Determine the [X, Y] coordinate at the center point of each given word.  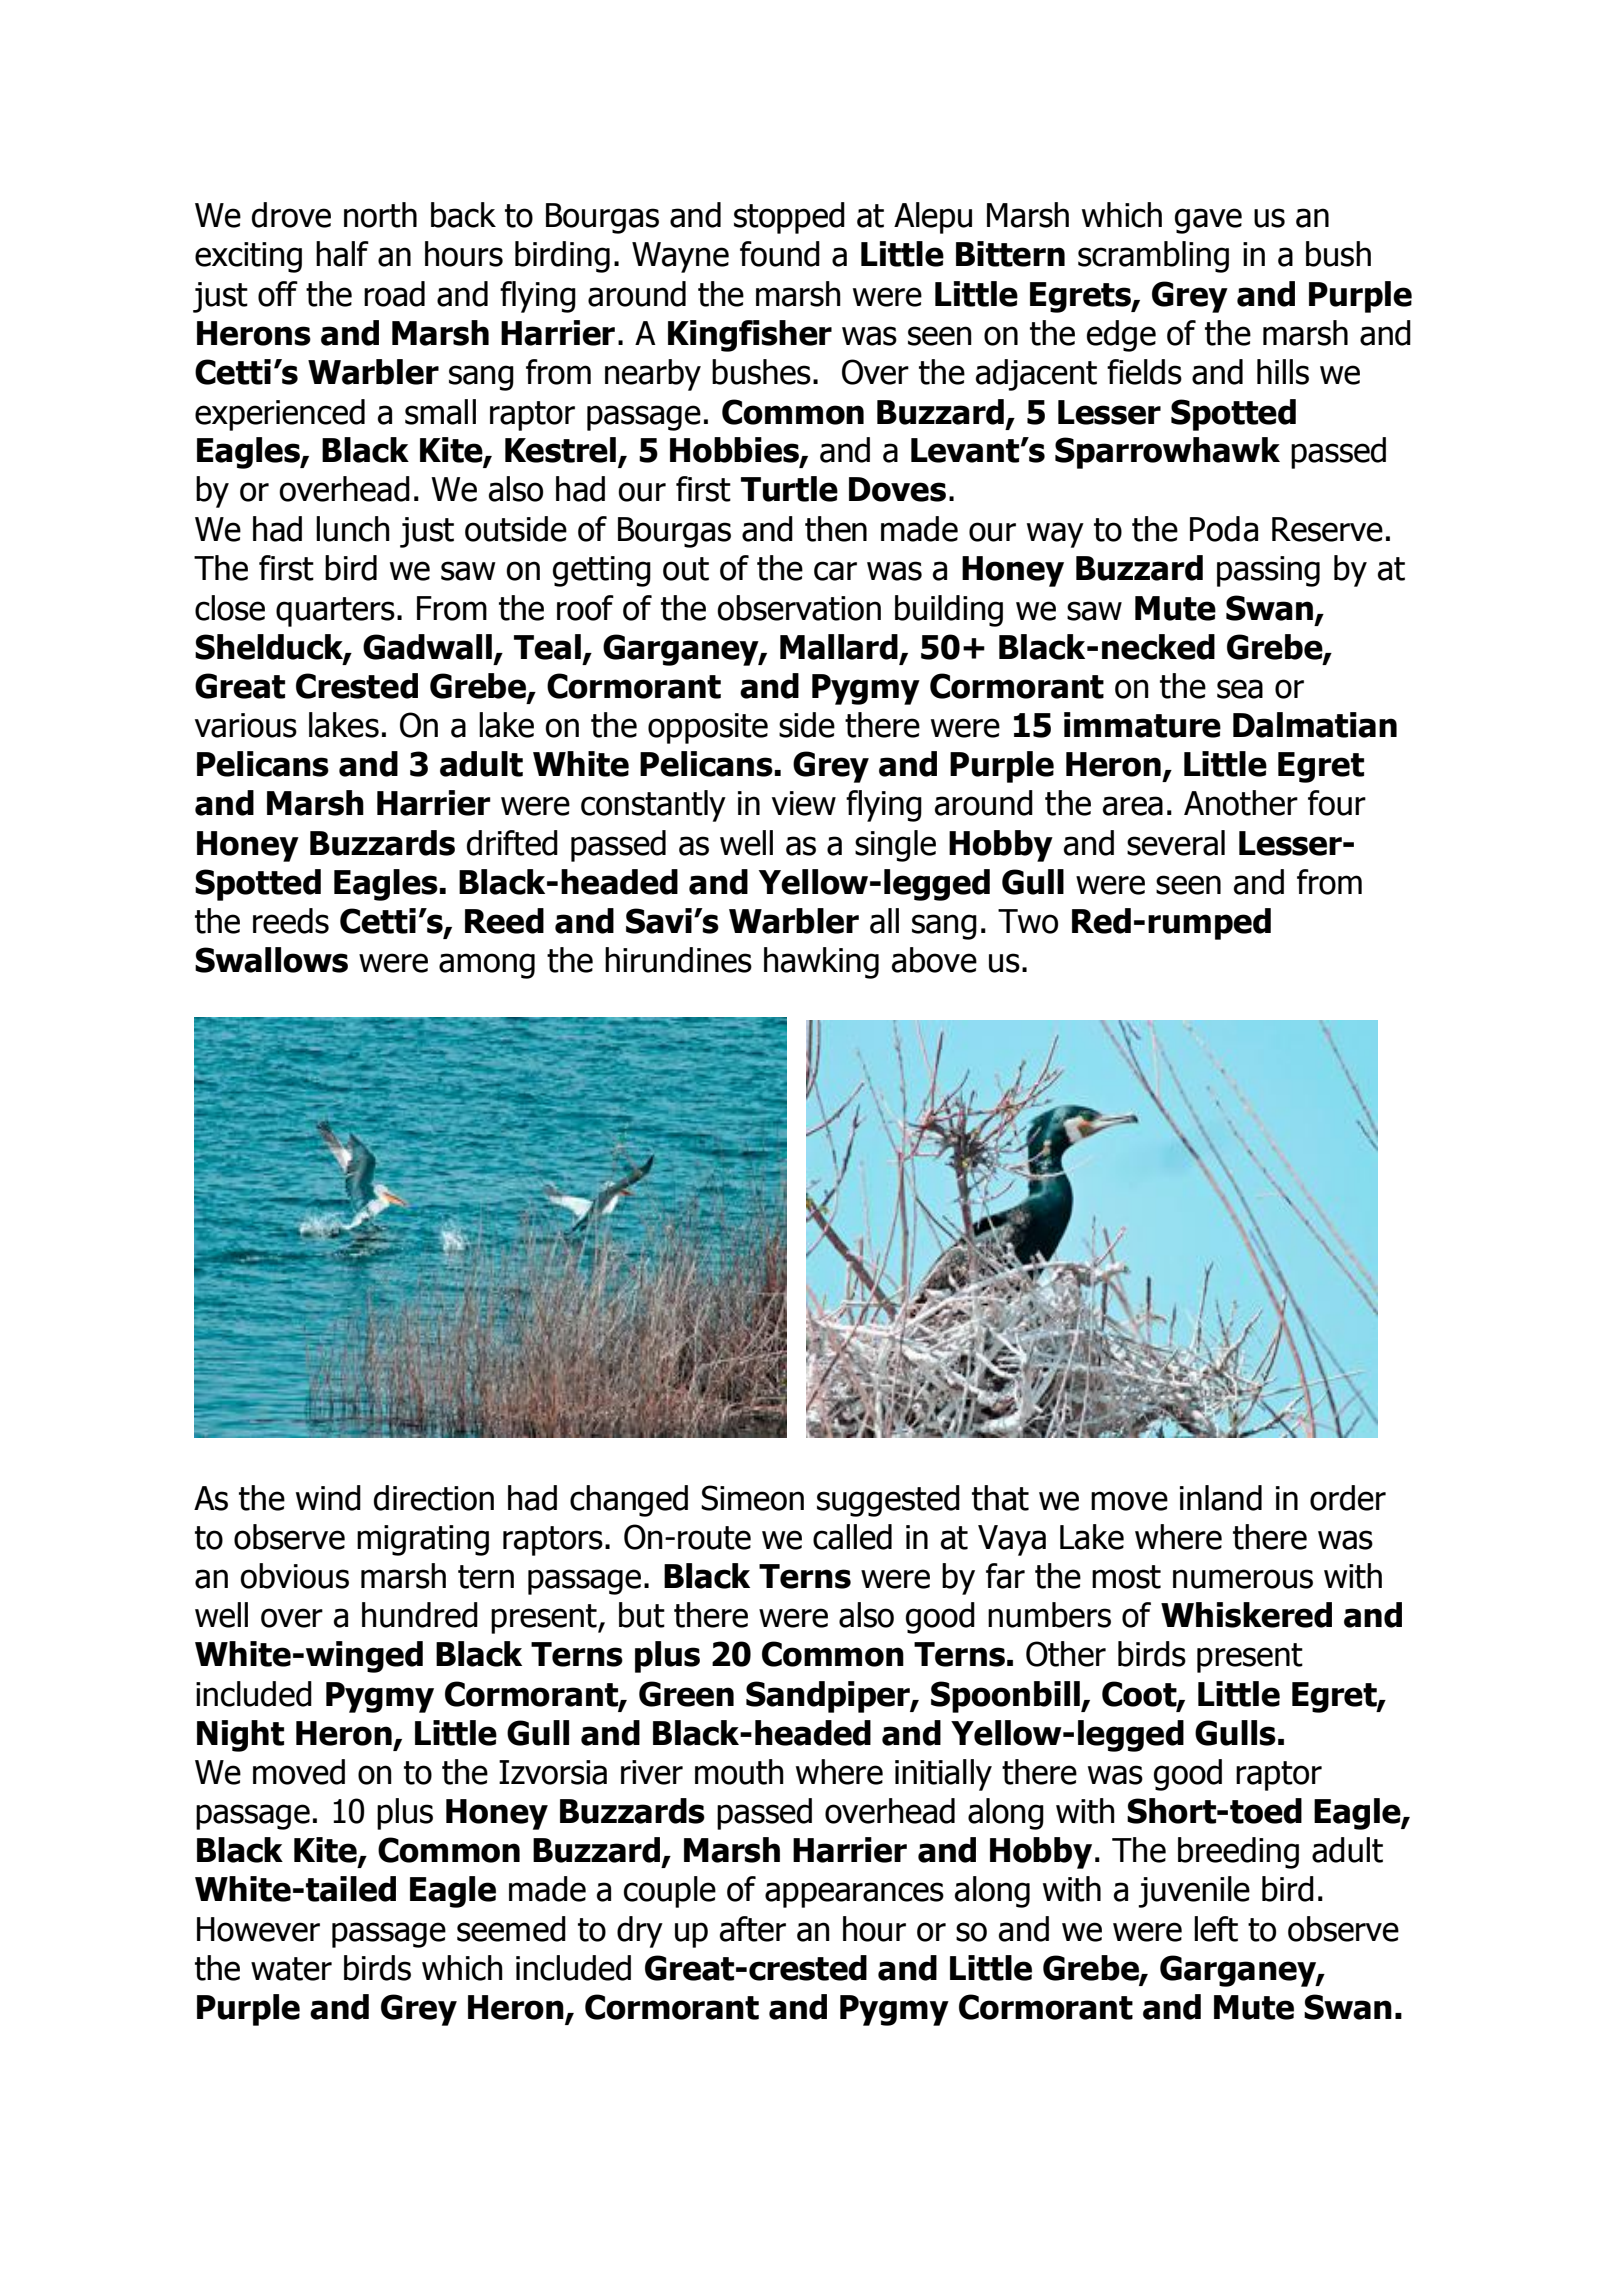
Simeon [752, 1498]
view [804, 803]
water [291, 1969]
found [780, 254]
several [1176, 843]
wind [328, 1498]
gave [1208, 221]
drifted [512, 843]
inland [1221, 1498]
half [342, 254]
